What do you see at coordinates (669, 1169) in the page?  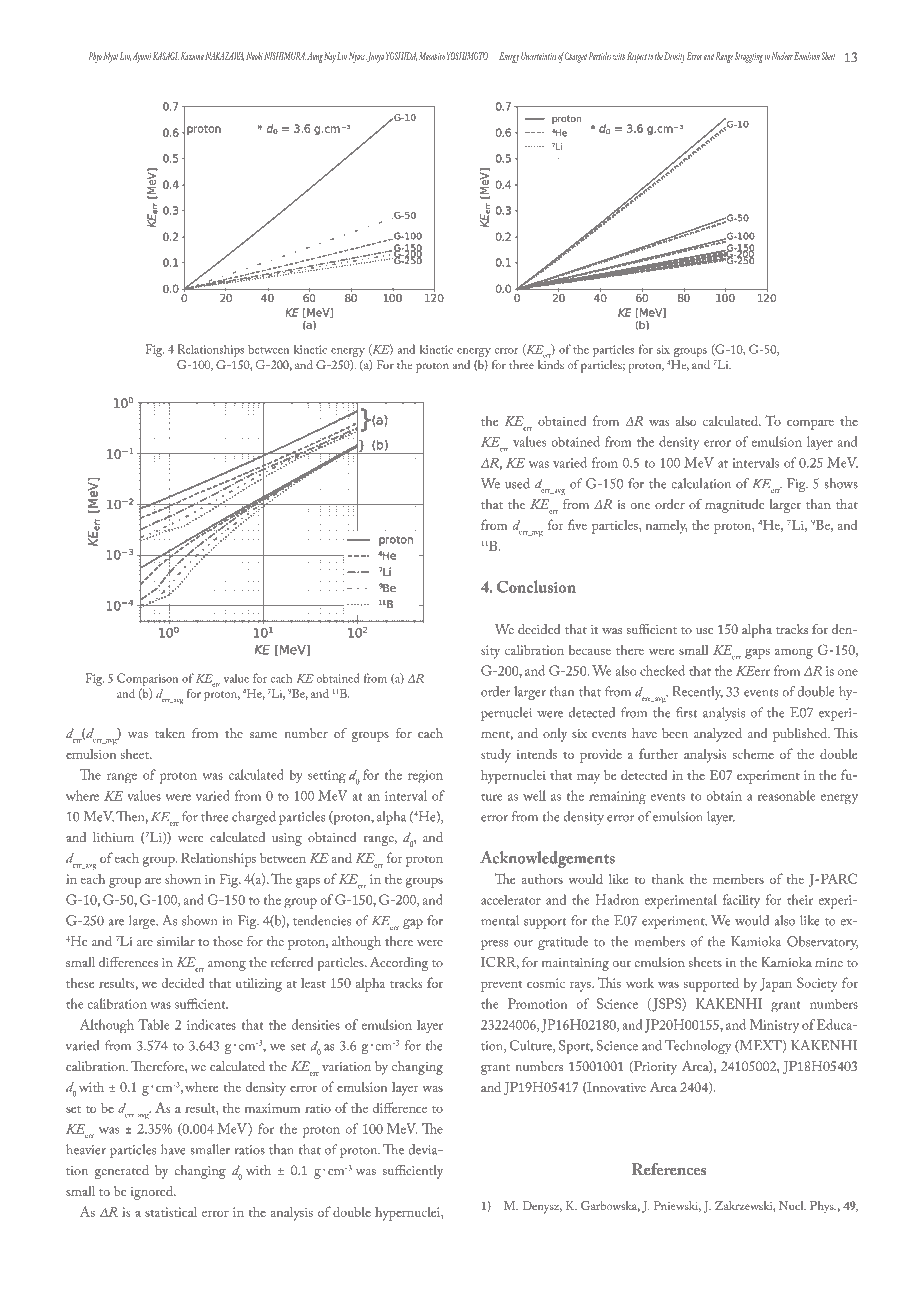 I see `References` at bounding box center [669, 1169].
